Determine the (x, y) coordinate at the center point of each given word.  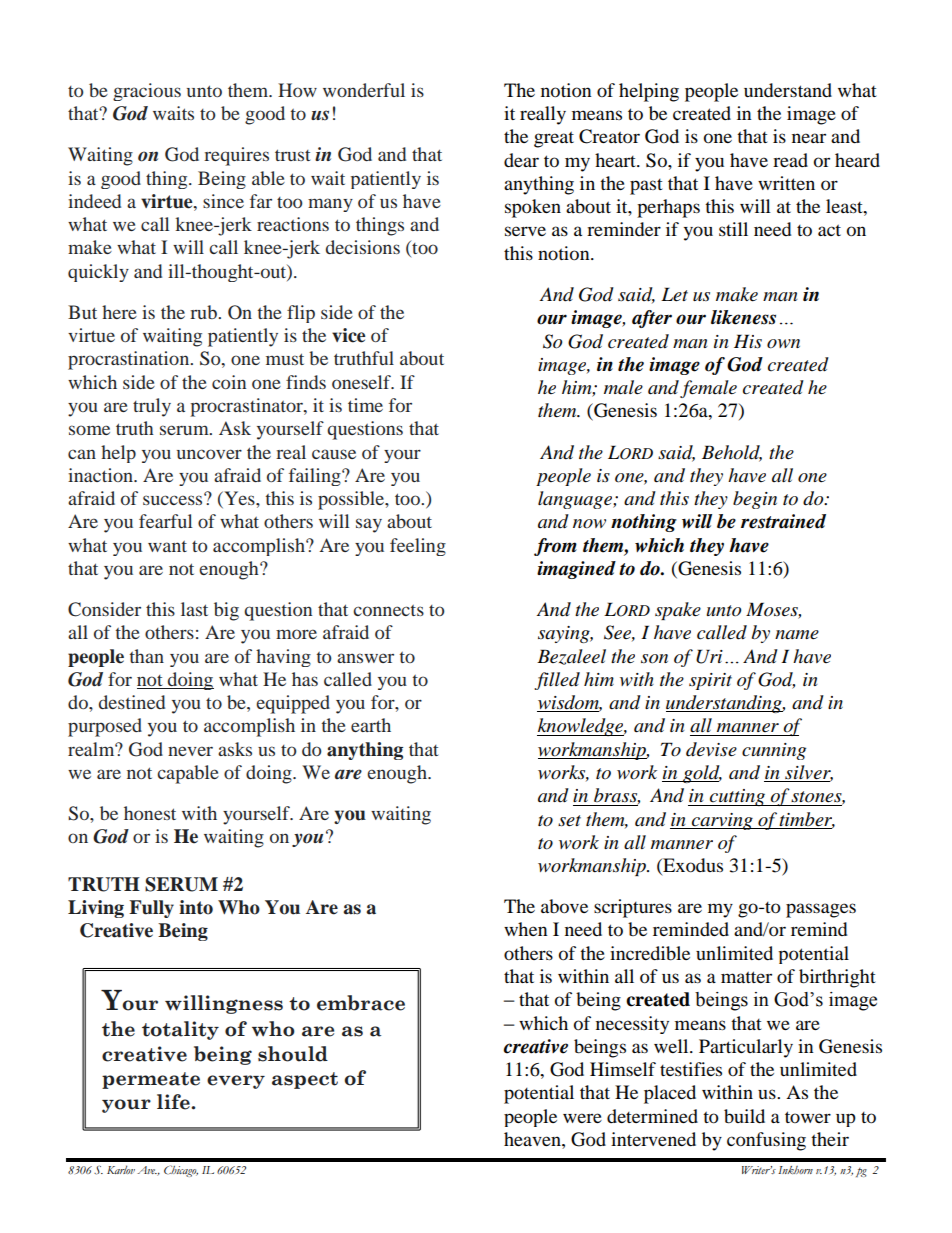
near (809, 138)
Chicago (181, 1171)
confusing (766, 1141)
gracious (147, 92)
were (582, 1118)
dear (521, 160)
